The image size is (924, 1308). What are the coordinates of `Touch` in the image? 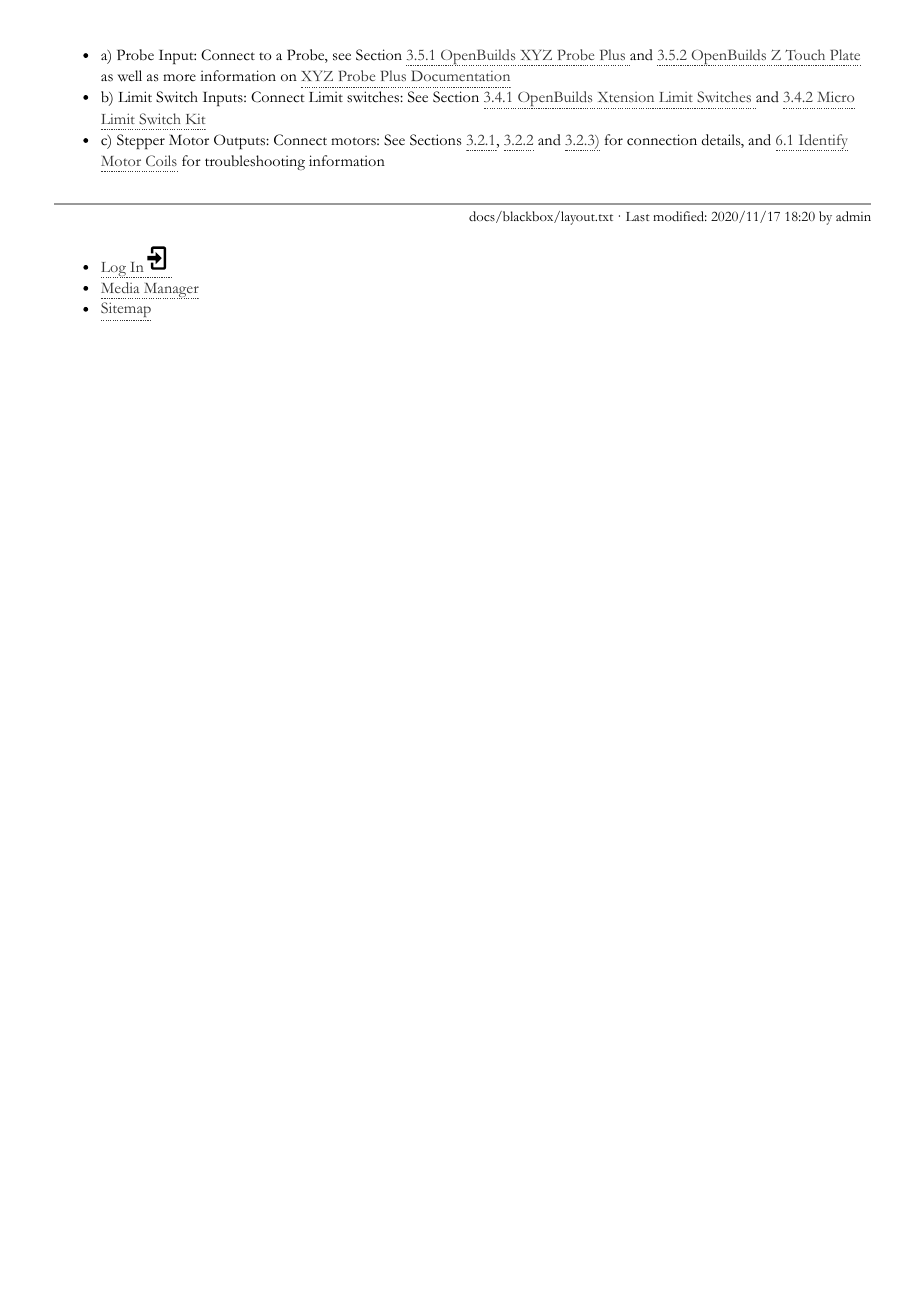 It's located at (805, 54).
